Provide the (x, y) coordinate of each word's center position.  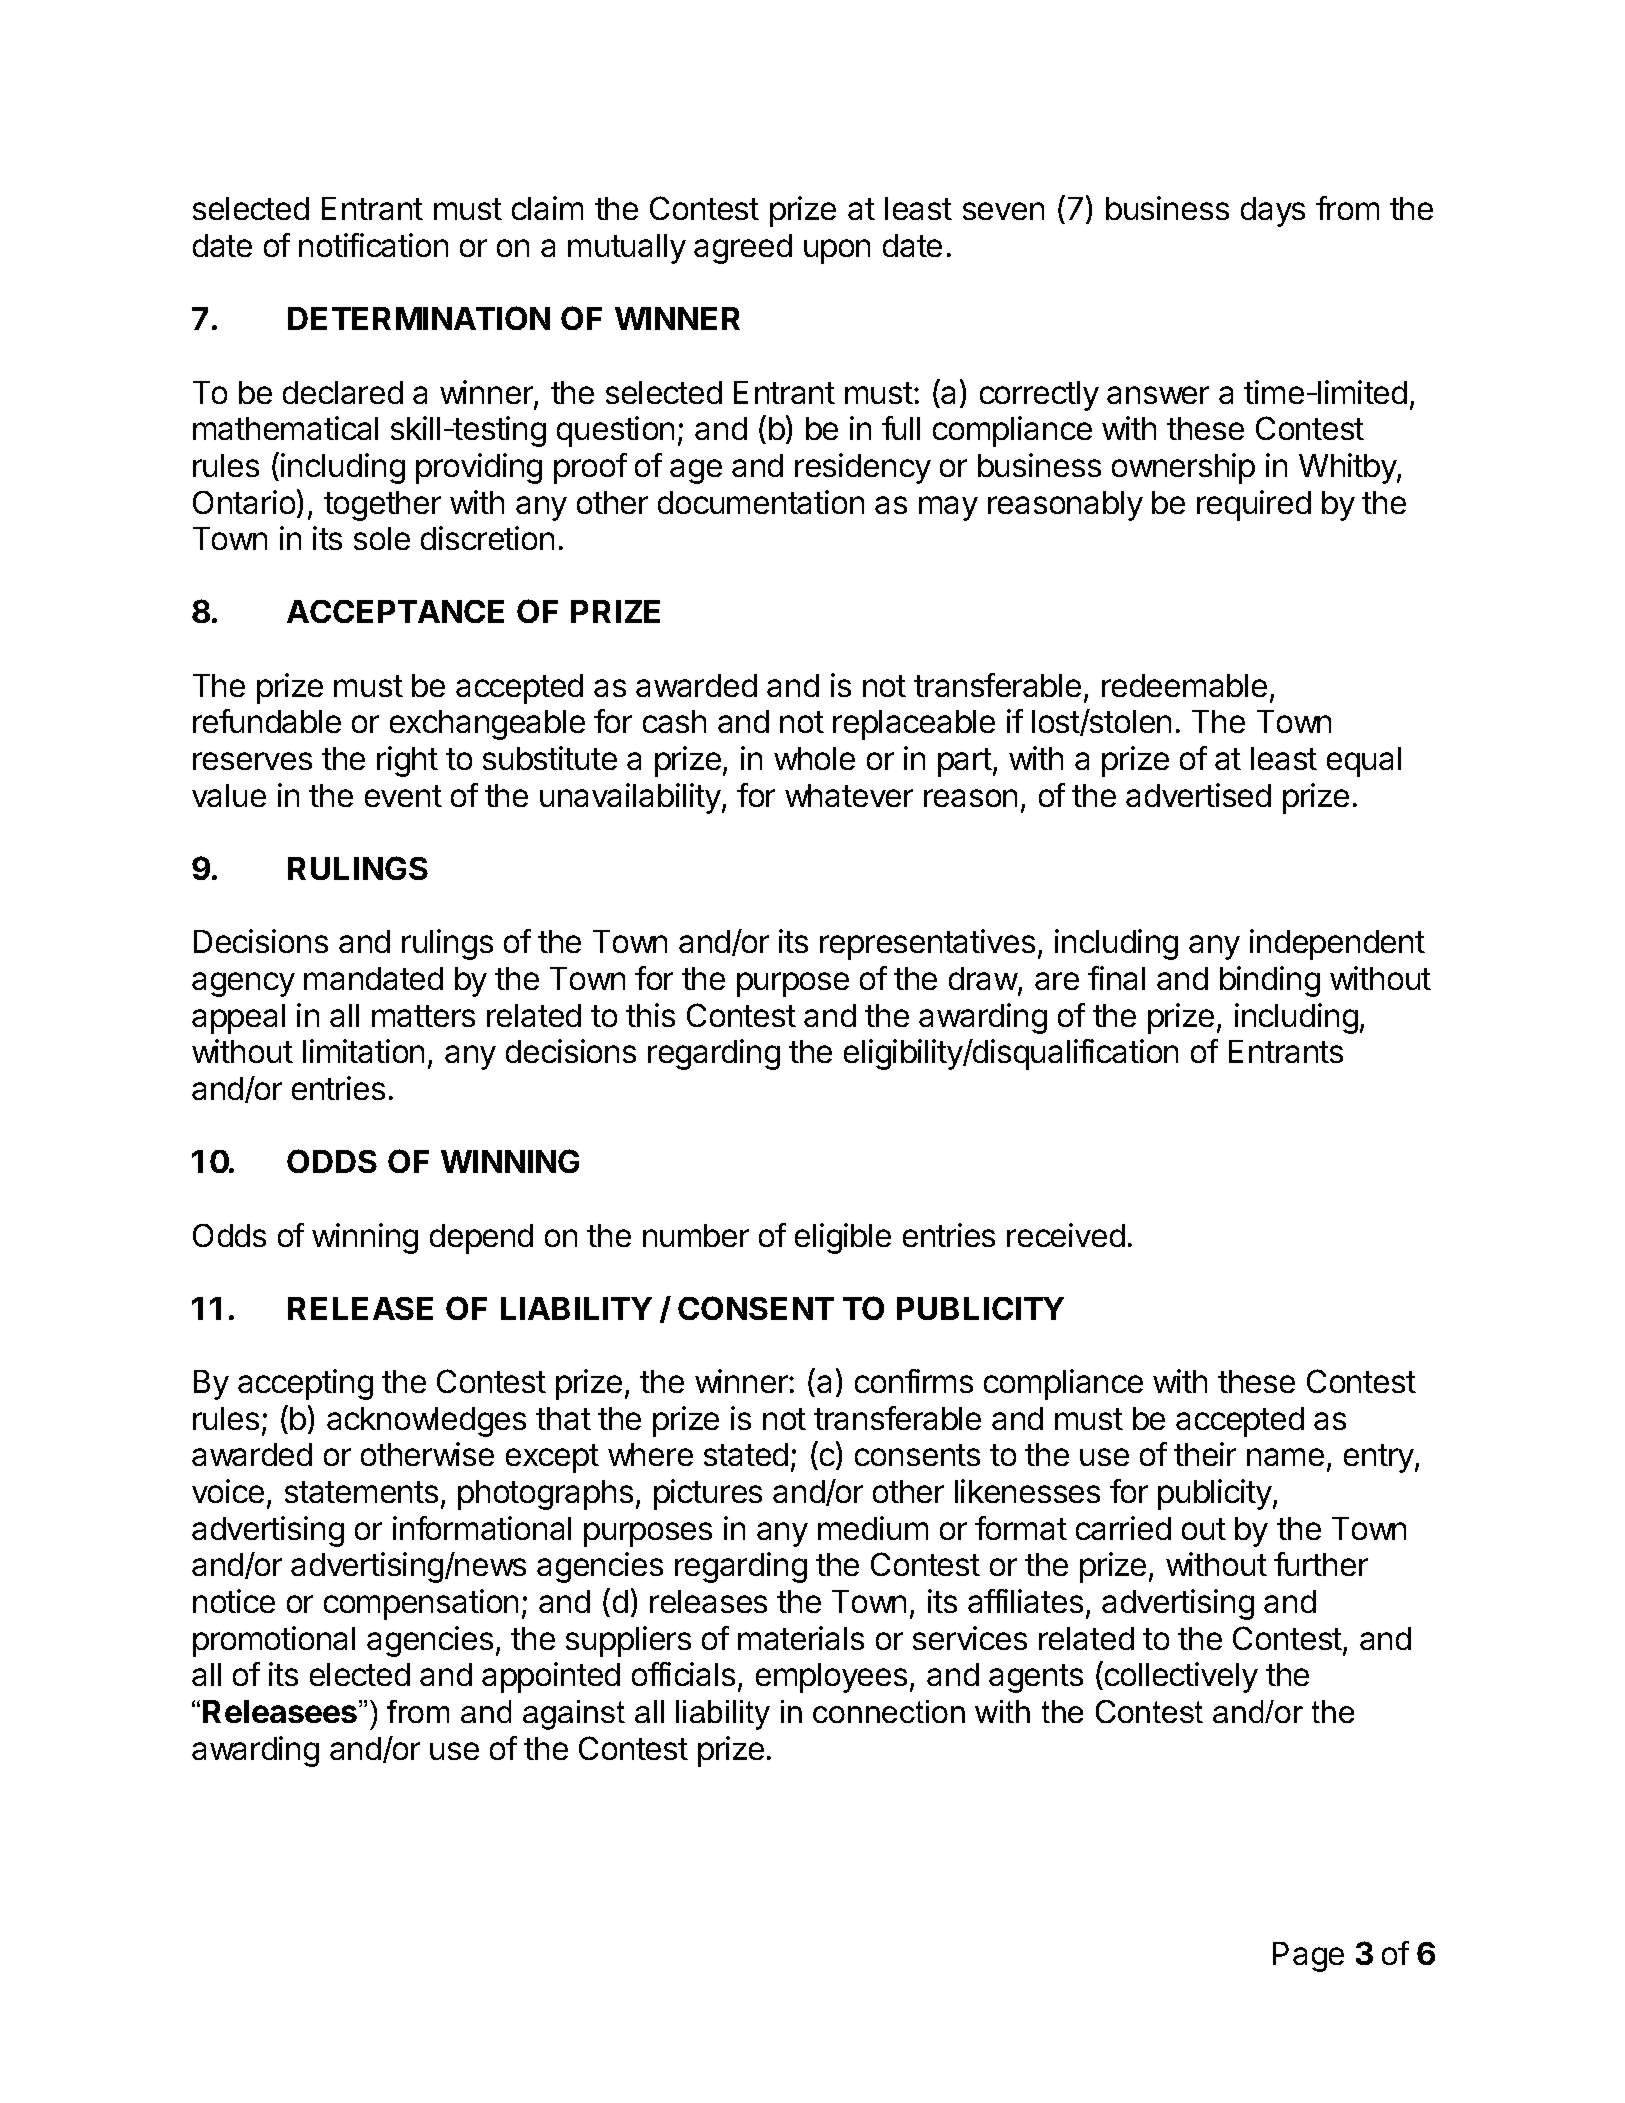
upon (837, 251)
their (1205, 1454)
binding (1270, 981)
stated (746, 1454)
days (1273, 212)
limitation (363, 1051)
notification (373, 245)
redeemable (1184, 685)
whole (814, 758)
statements (361, 1492)
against (574, 1715)
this (650, 1015)
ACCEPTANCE (395, 611)
